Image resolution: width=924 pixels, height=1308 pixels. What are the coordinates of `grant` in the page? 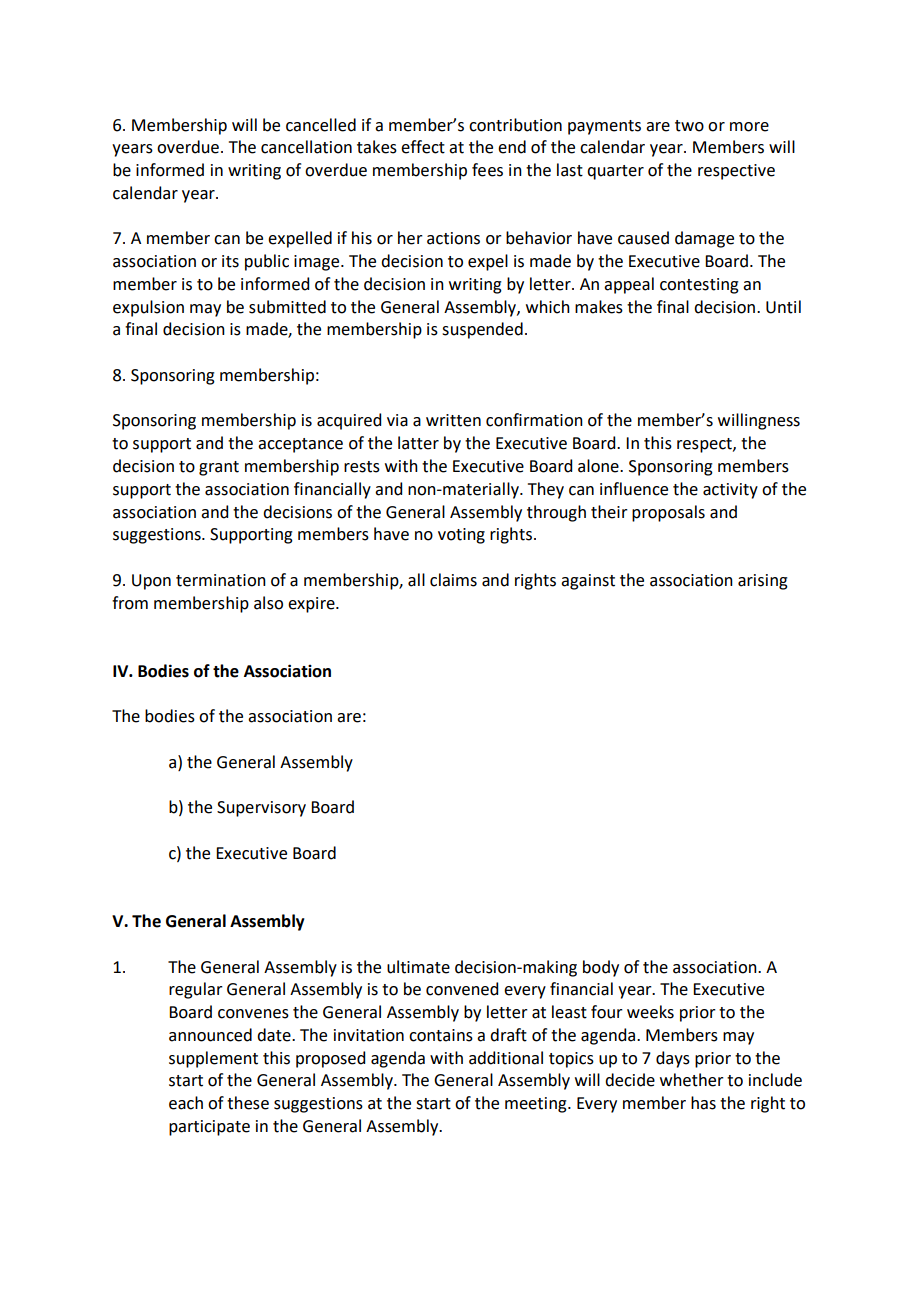 It's located at (219, 468).
